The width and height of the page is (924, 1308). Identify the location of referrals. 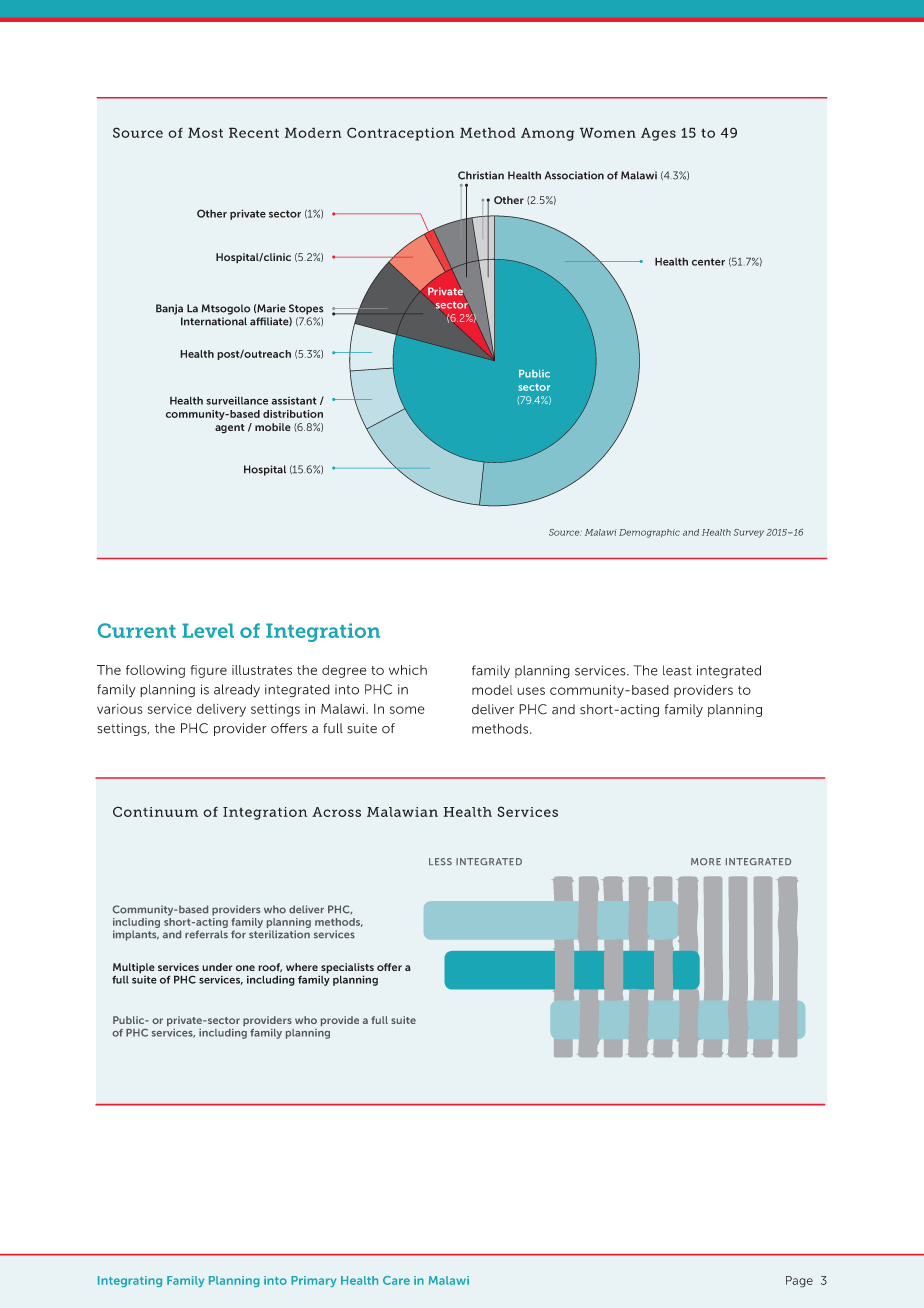
(206, 934).
